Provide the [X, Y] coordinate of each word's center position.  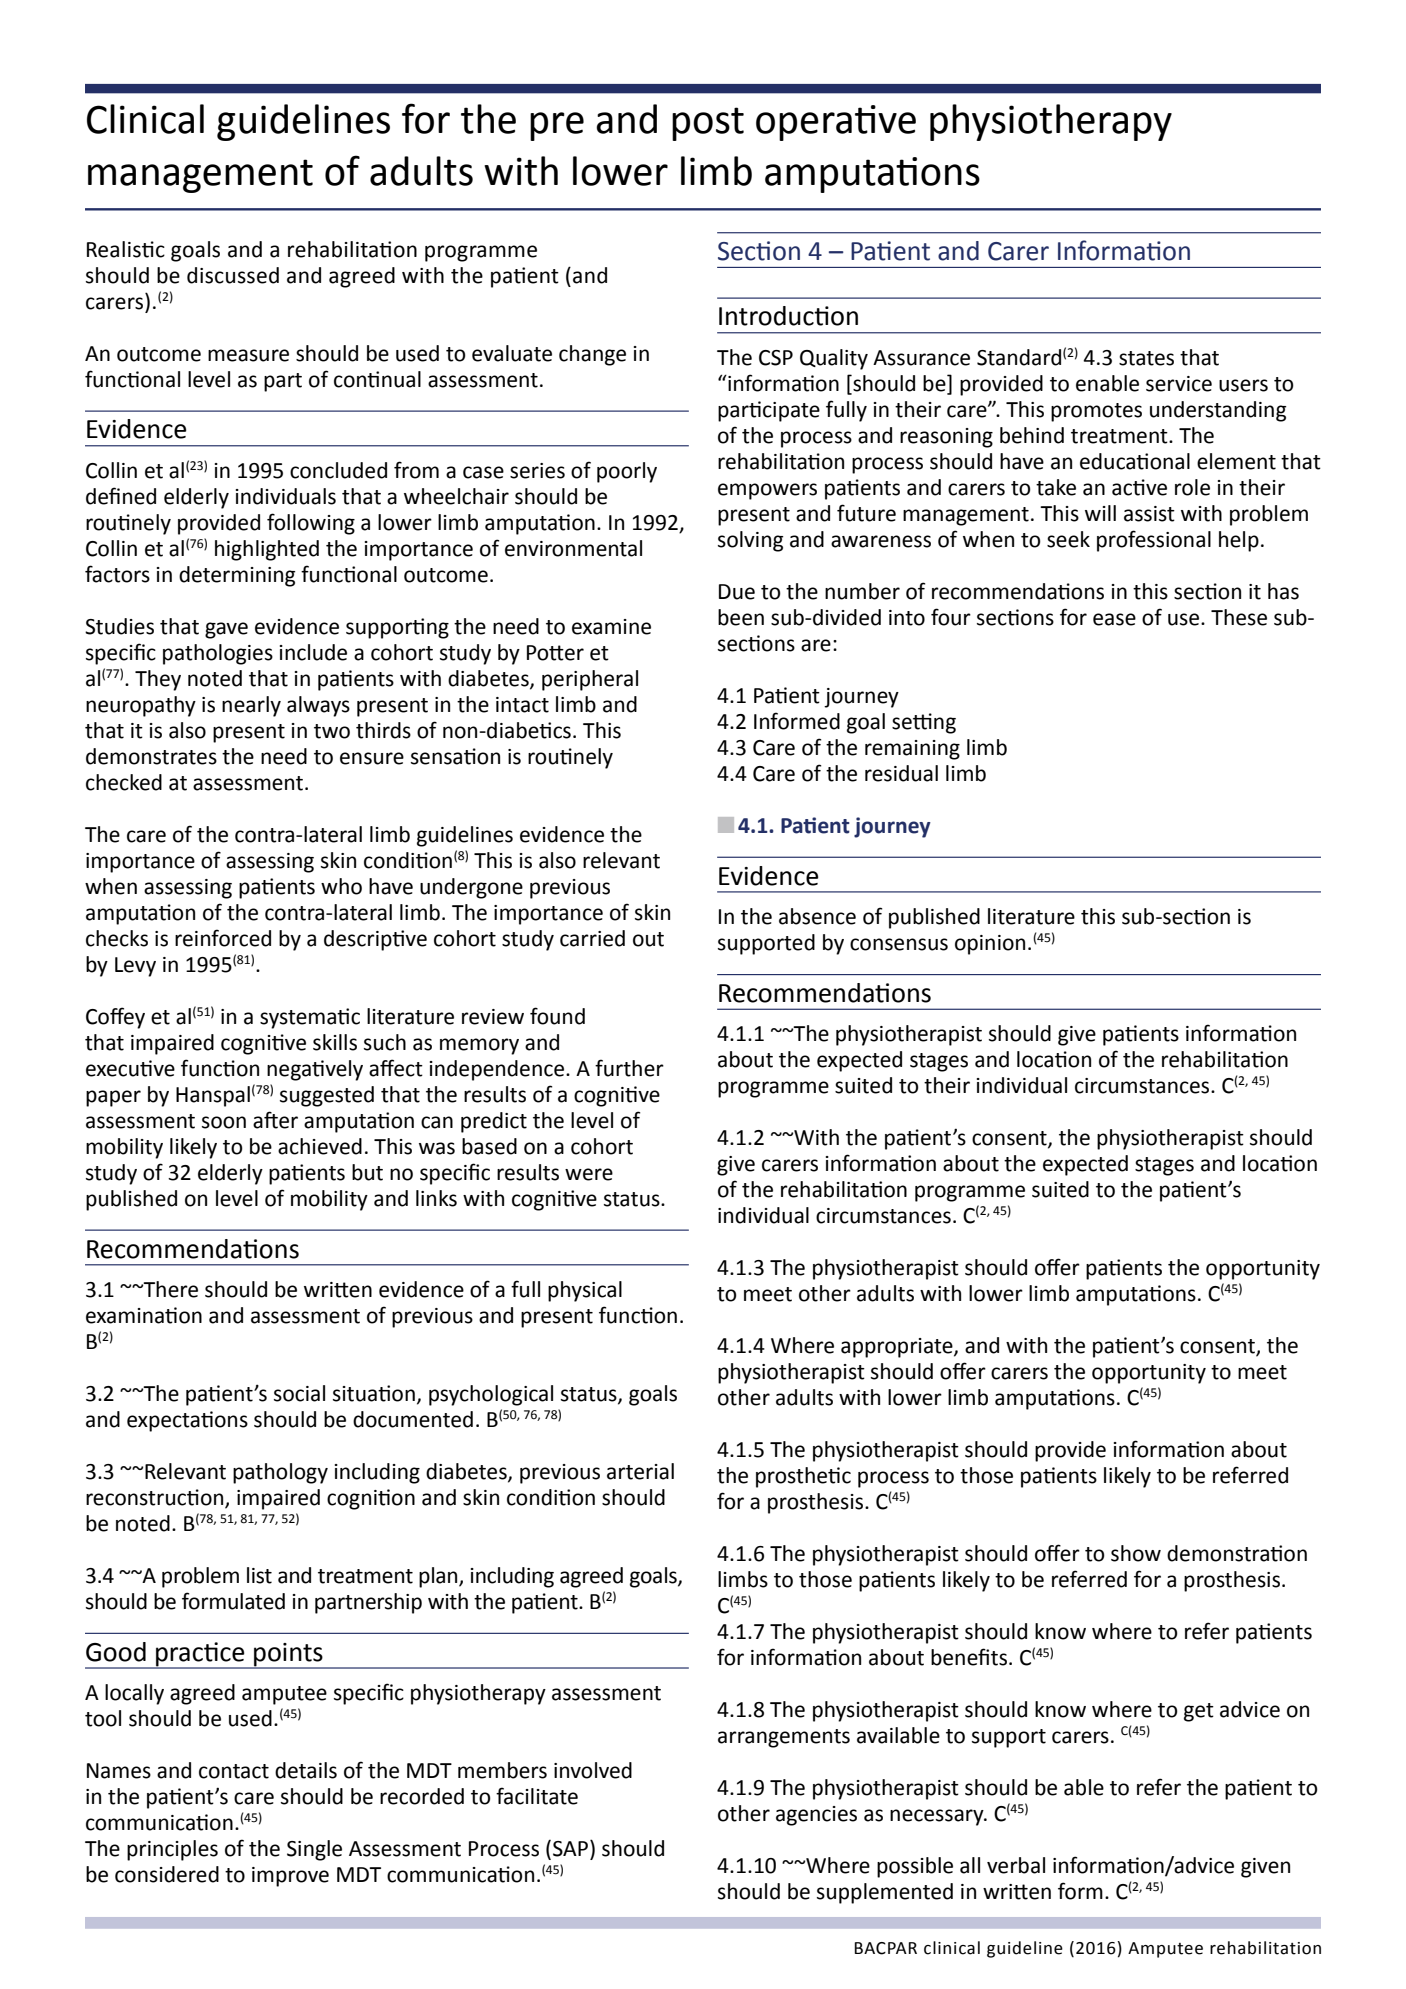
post [708, 124]
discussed [233, 275]
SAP [570, 1849]
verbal [1016, 1865]
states [1146, 358]
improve [290, 1877]
